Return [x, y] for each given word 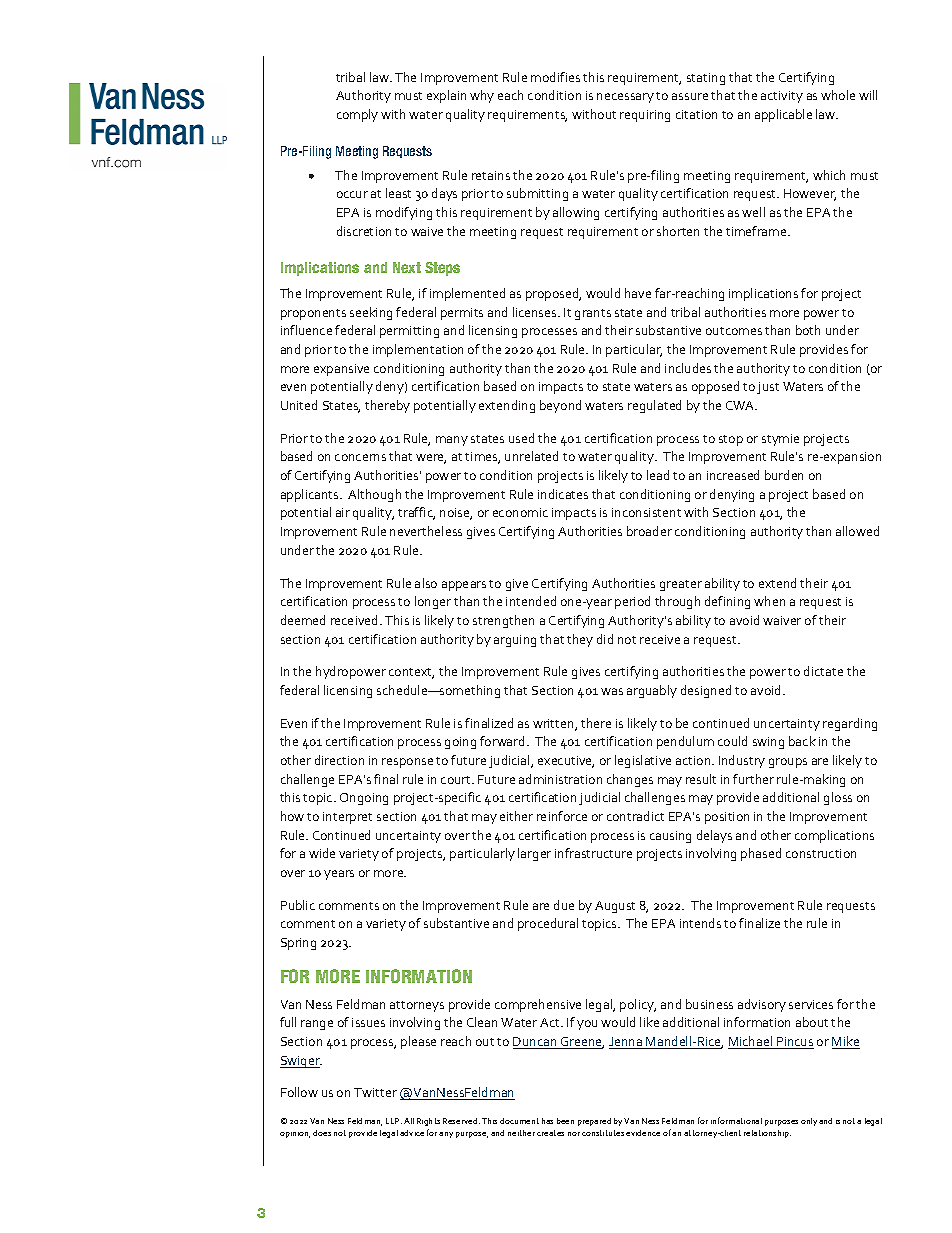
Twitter [375, 1092]
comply [357, 115]
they [580, 640]
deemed [303, 620]
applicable [783, 115]
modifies [555, 77]
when [769, 601]
